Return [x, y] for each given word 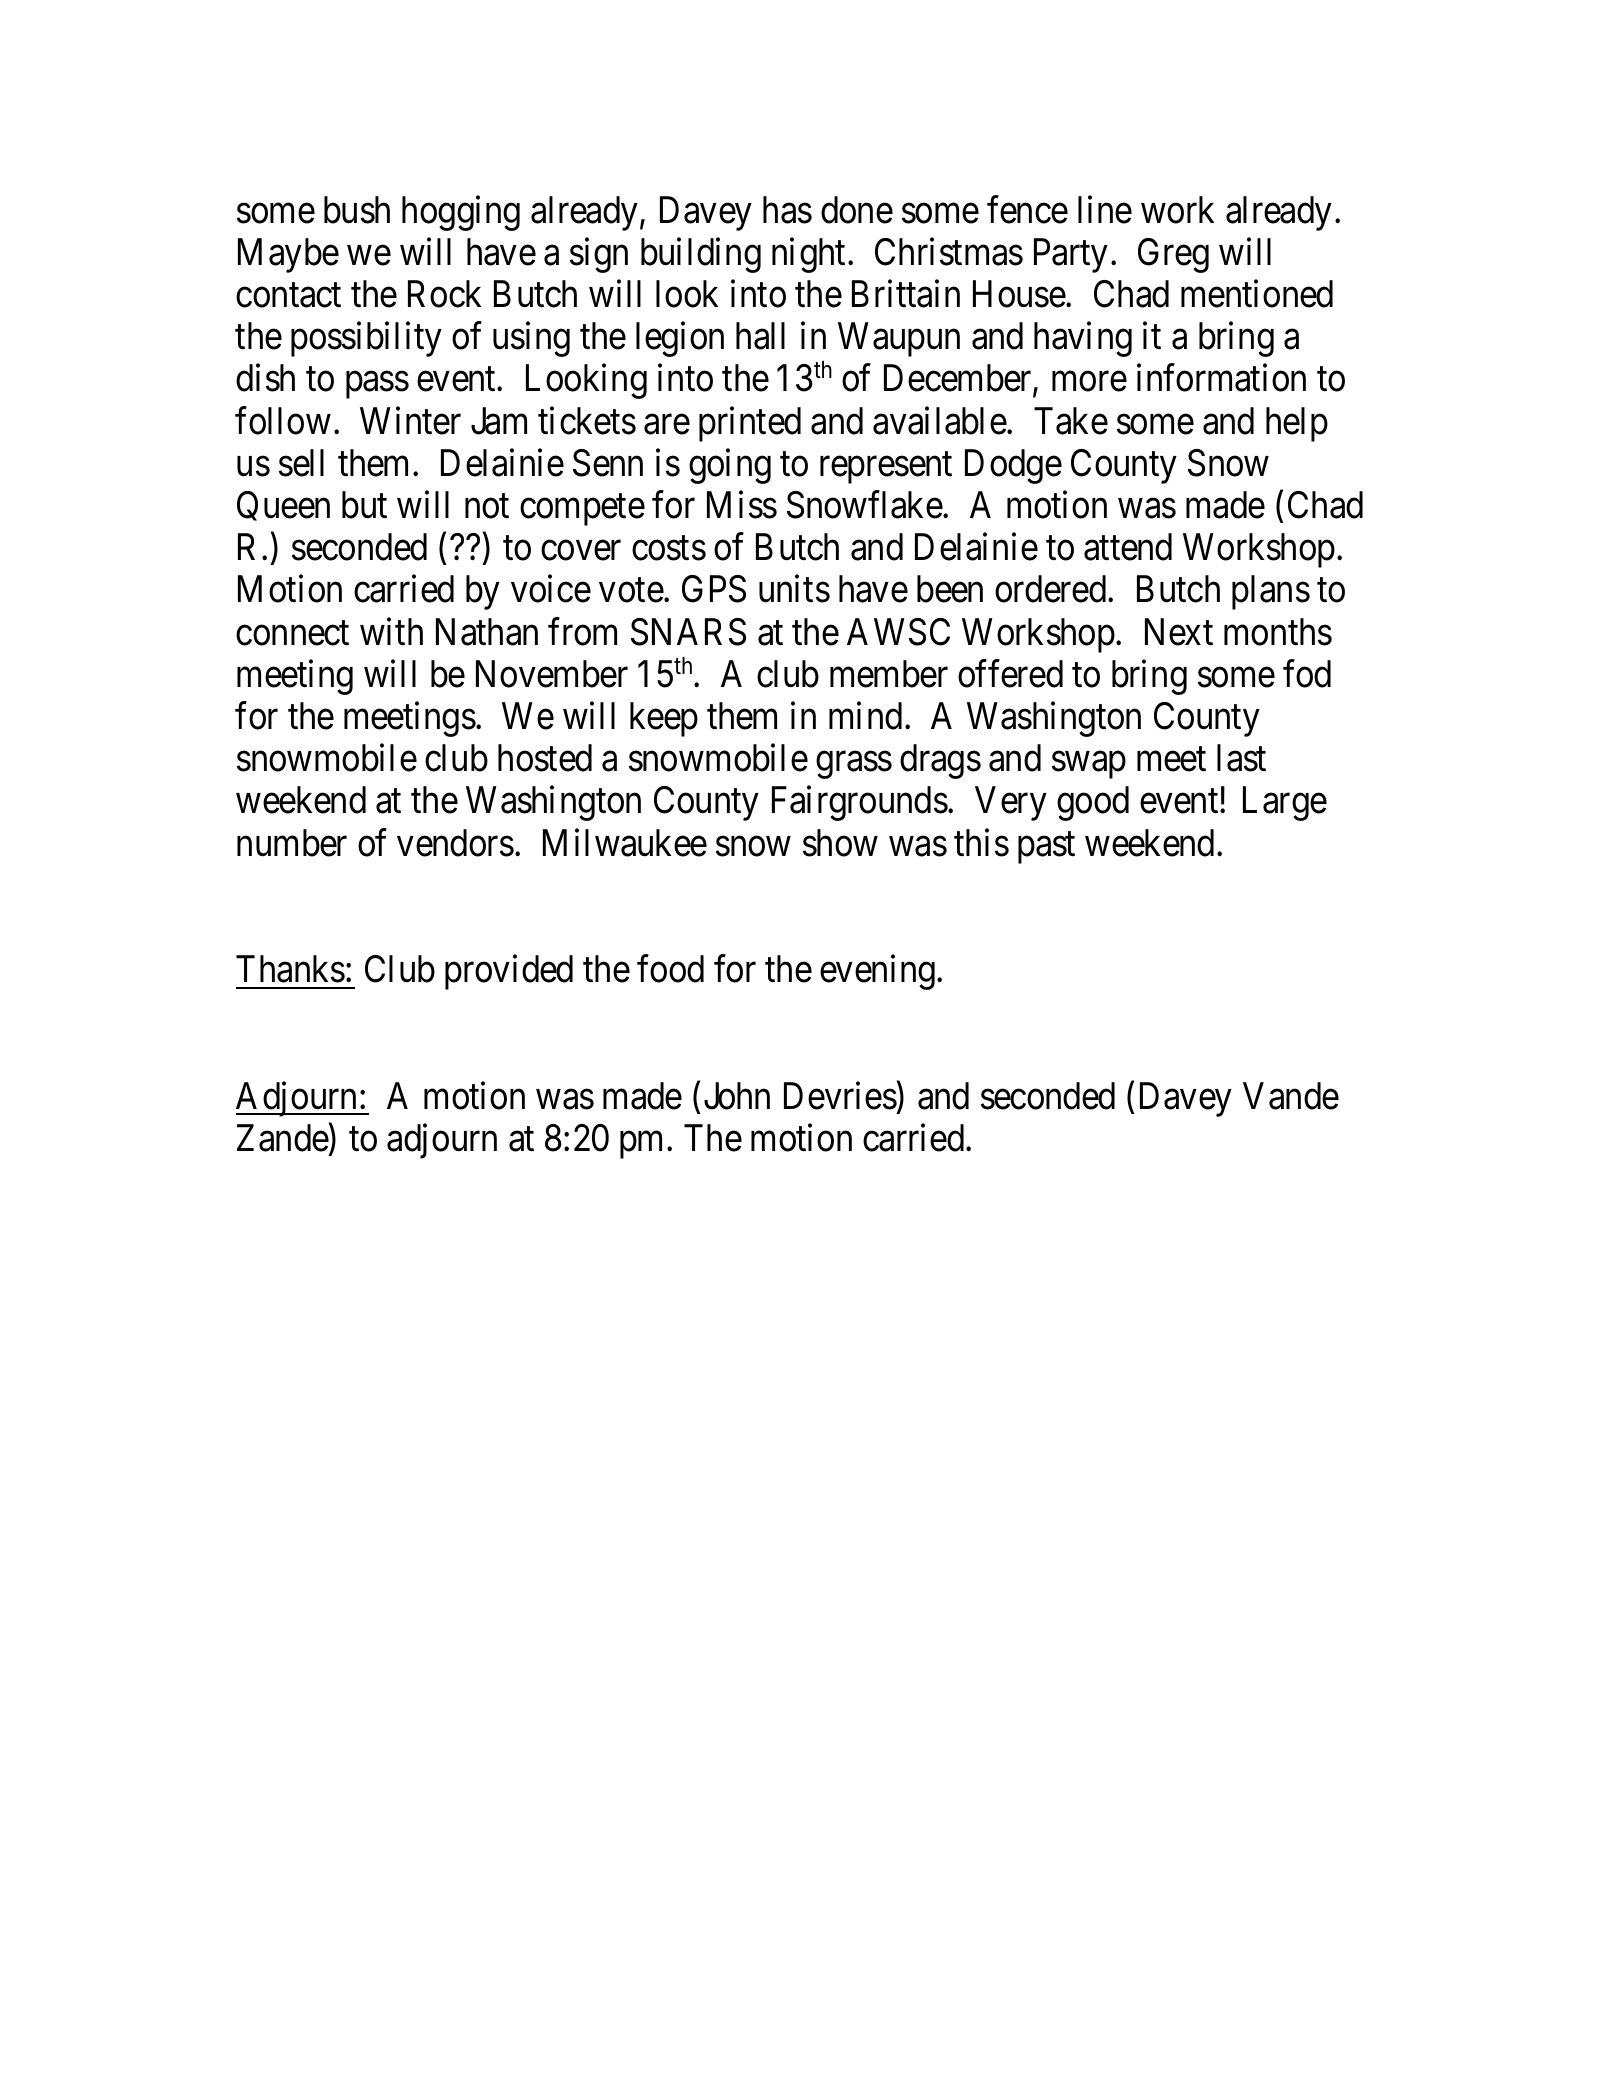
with [391, 631]
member [889, 674]
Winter [410, 421]
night [810, 255]
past [1046, 848]
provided [509, 972]
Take [1071, 421]
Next [1179, 632]
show [840, 843]
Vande [1291, 1096]
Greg [1173, 255]
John [737, 1096]
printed [750, 424]
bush [357, 210]
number [292, 843]
